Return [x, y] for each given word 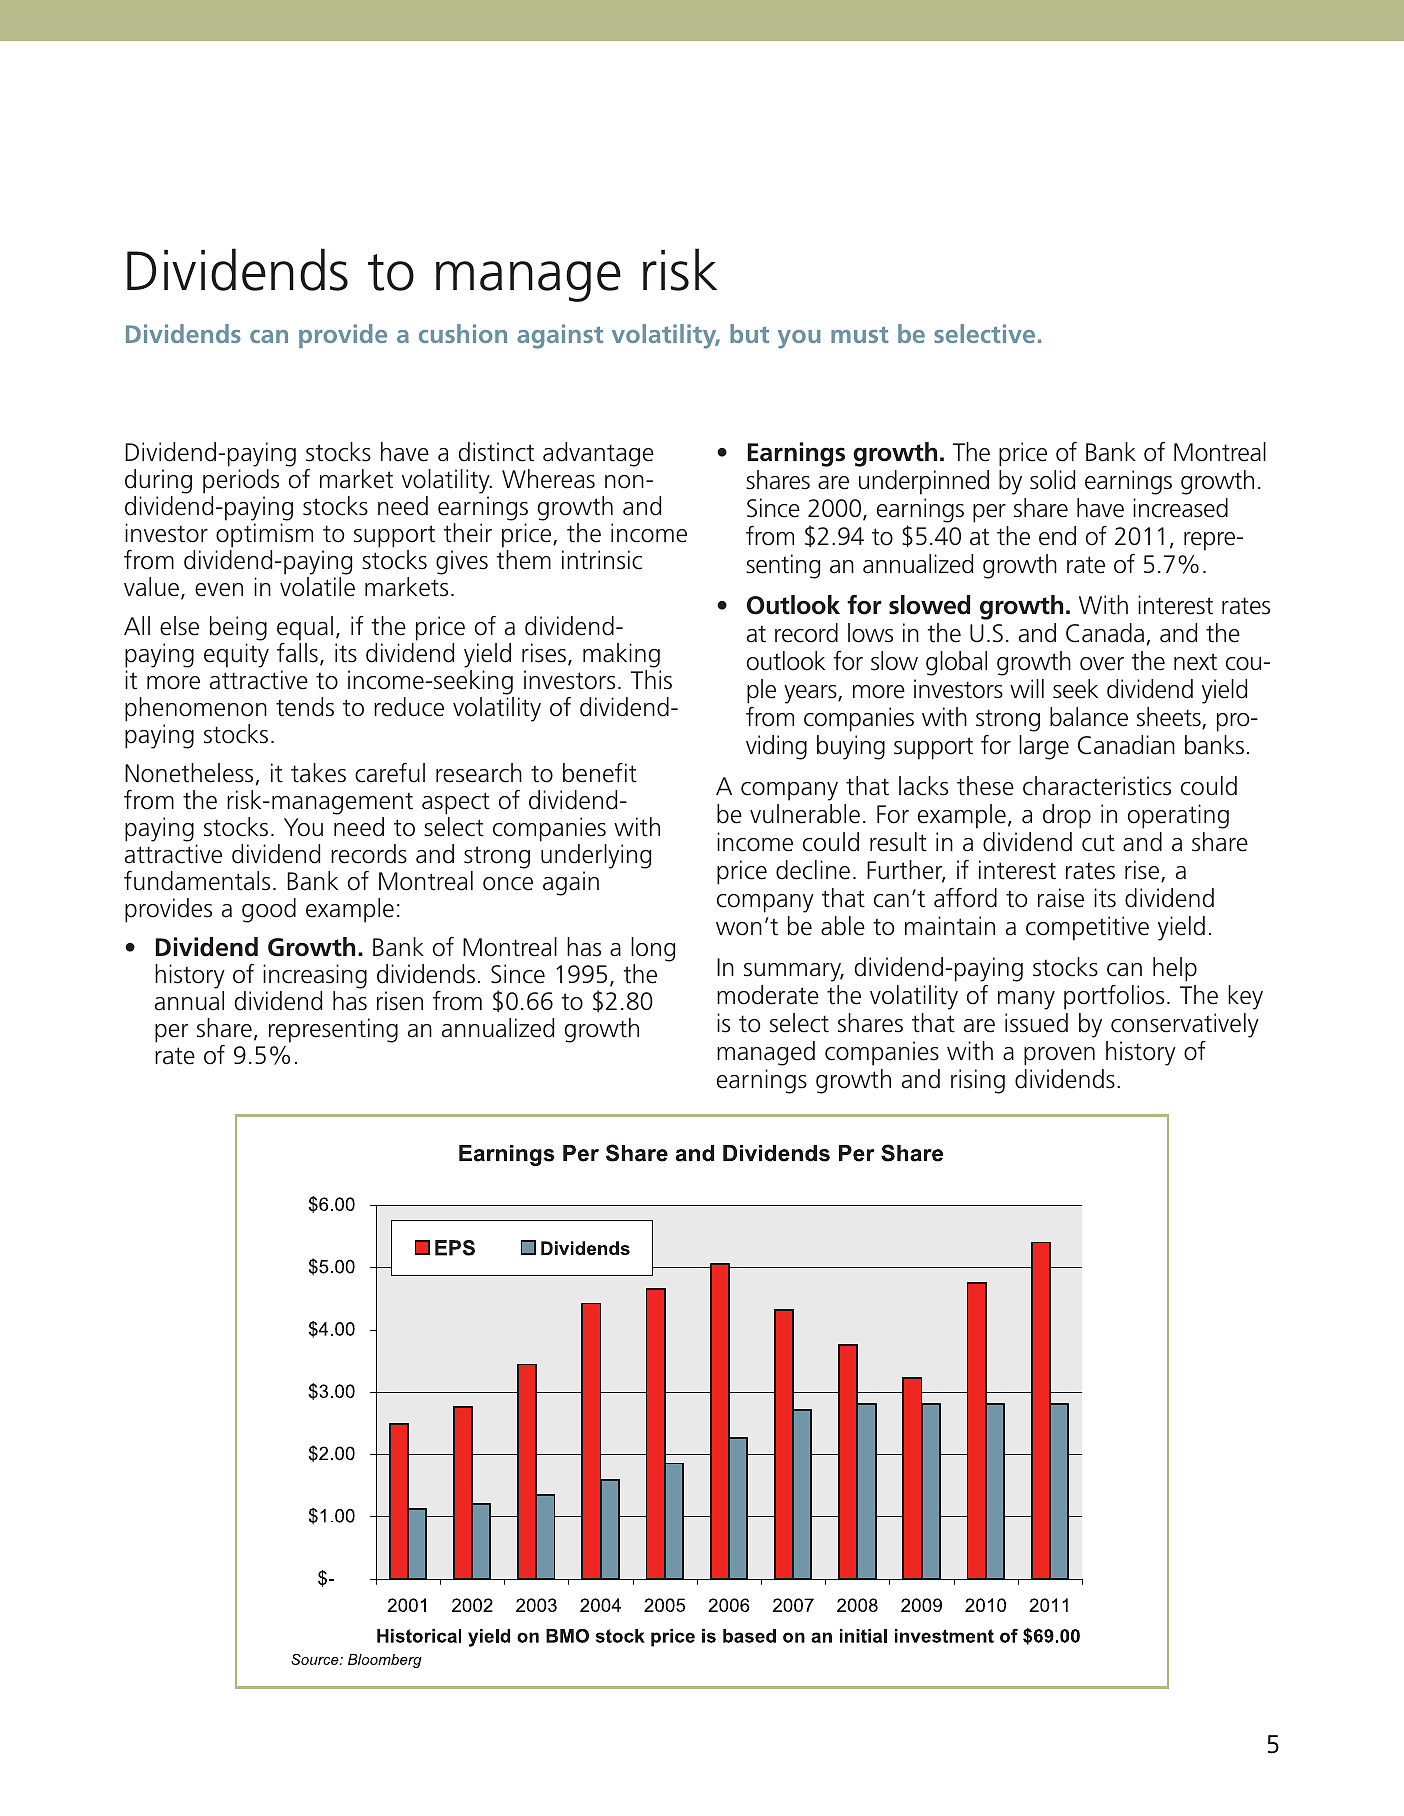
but [749, 333]
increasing [315, 978]
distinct [496, 452]
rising [978, 1081]
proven [1059, 1056]
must [860, 334]
